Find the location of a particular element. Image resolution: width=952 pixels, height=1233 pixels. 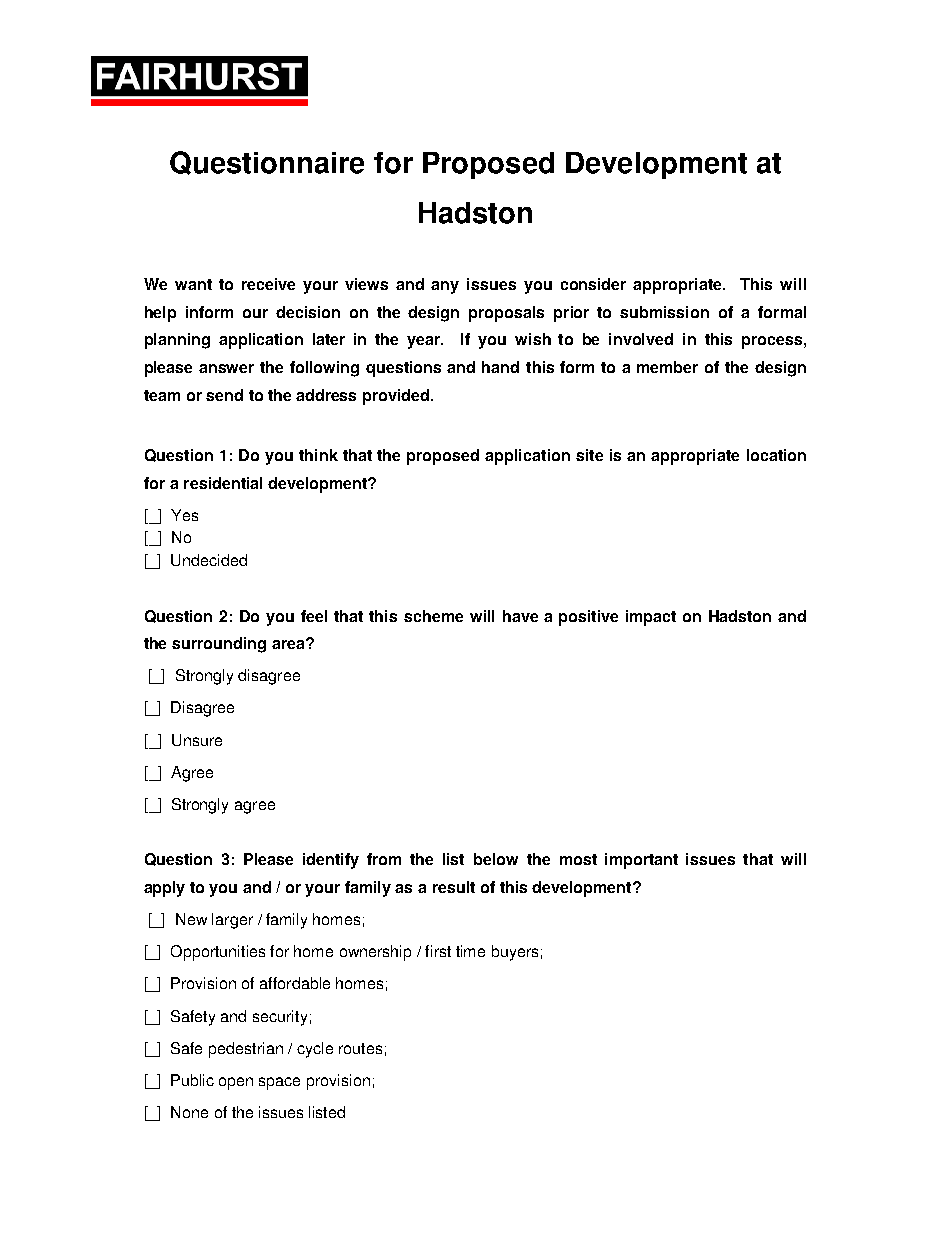

routes is located at coordinates (360, 1048).
